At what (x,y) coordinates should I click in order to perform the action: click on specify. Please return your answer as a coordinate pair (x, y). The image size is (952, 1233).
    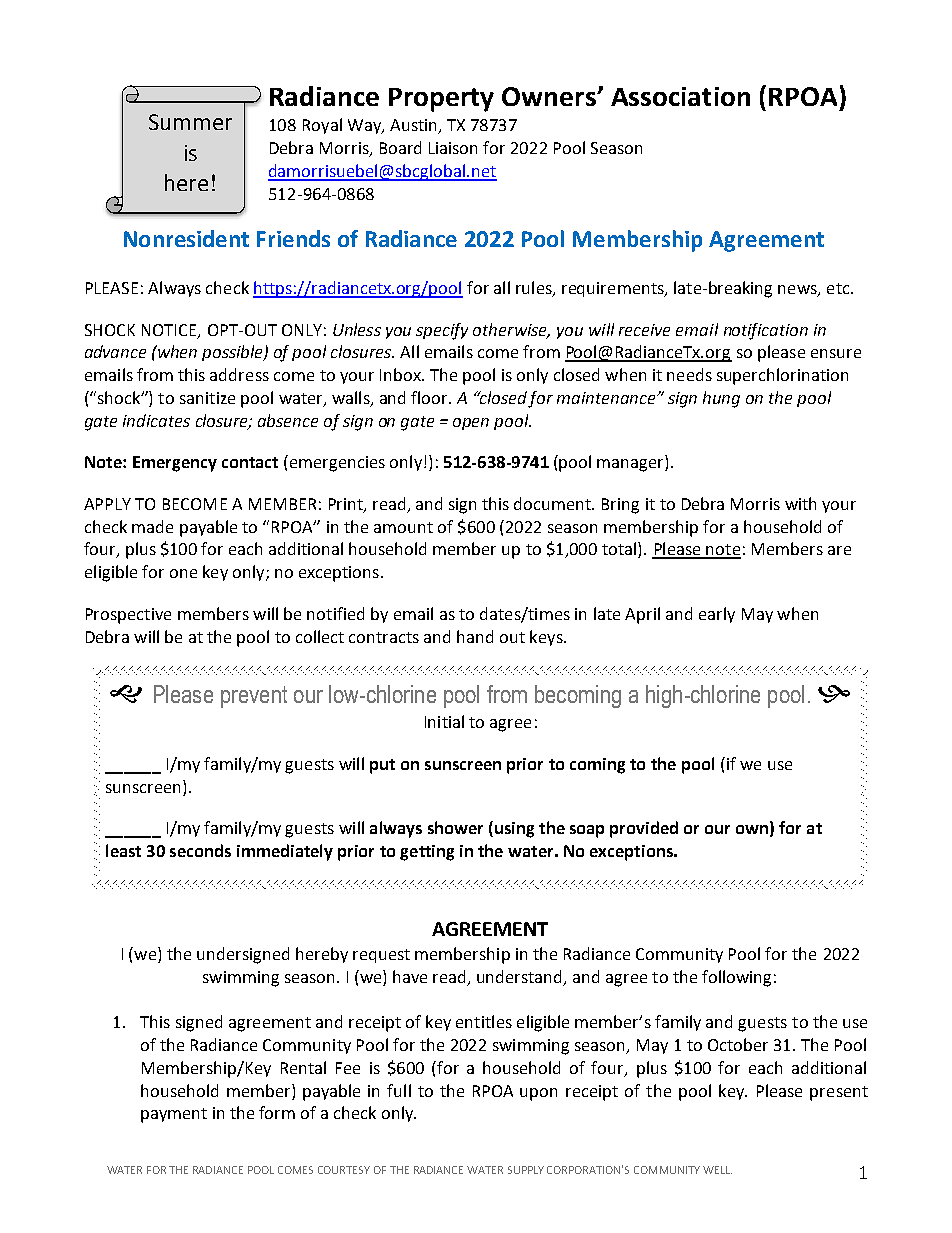
    Looking at the image, I should click on (442, 331).
